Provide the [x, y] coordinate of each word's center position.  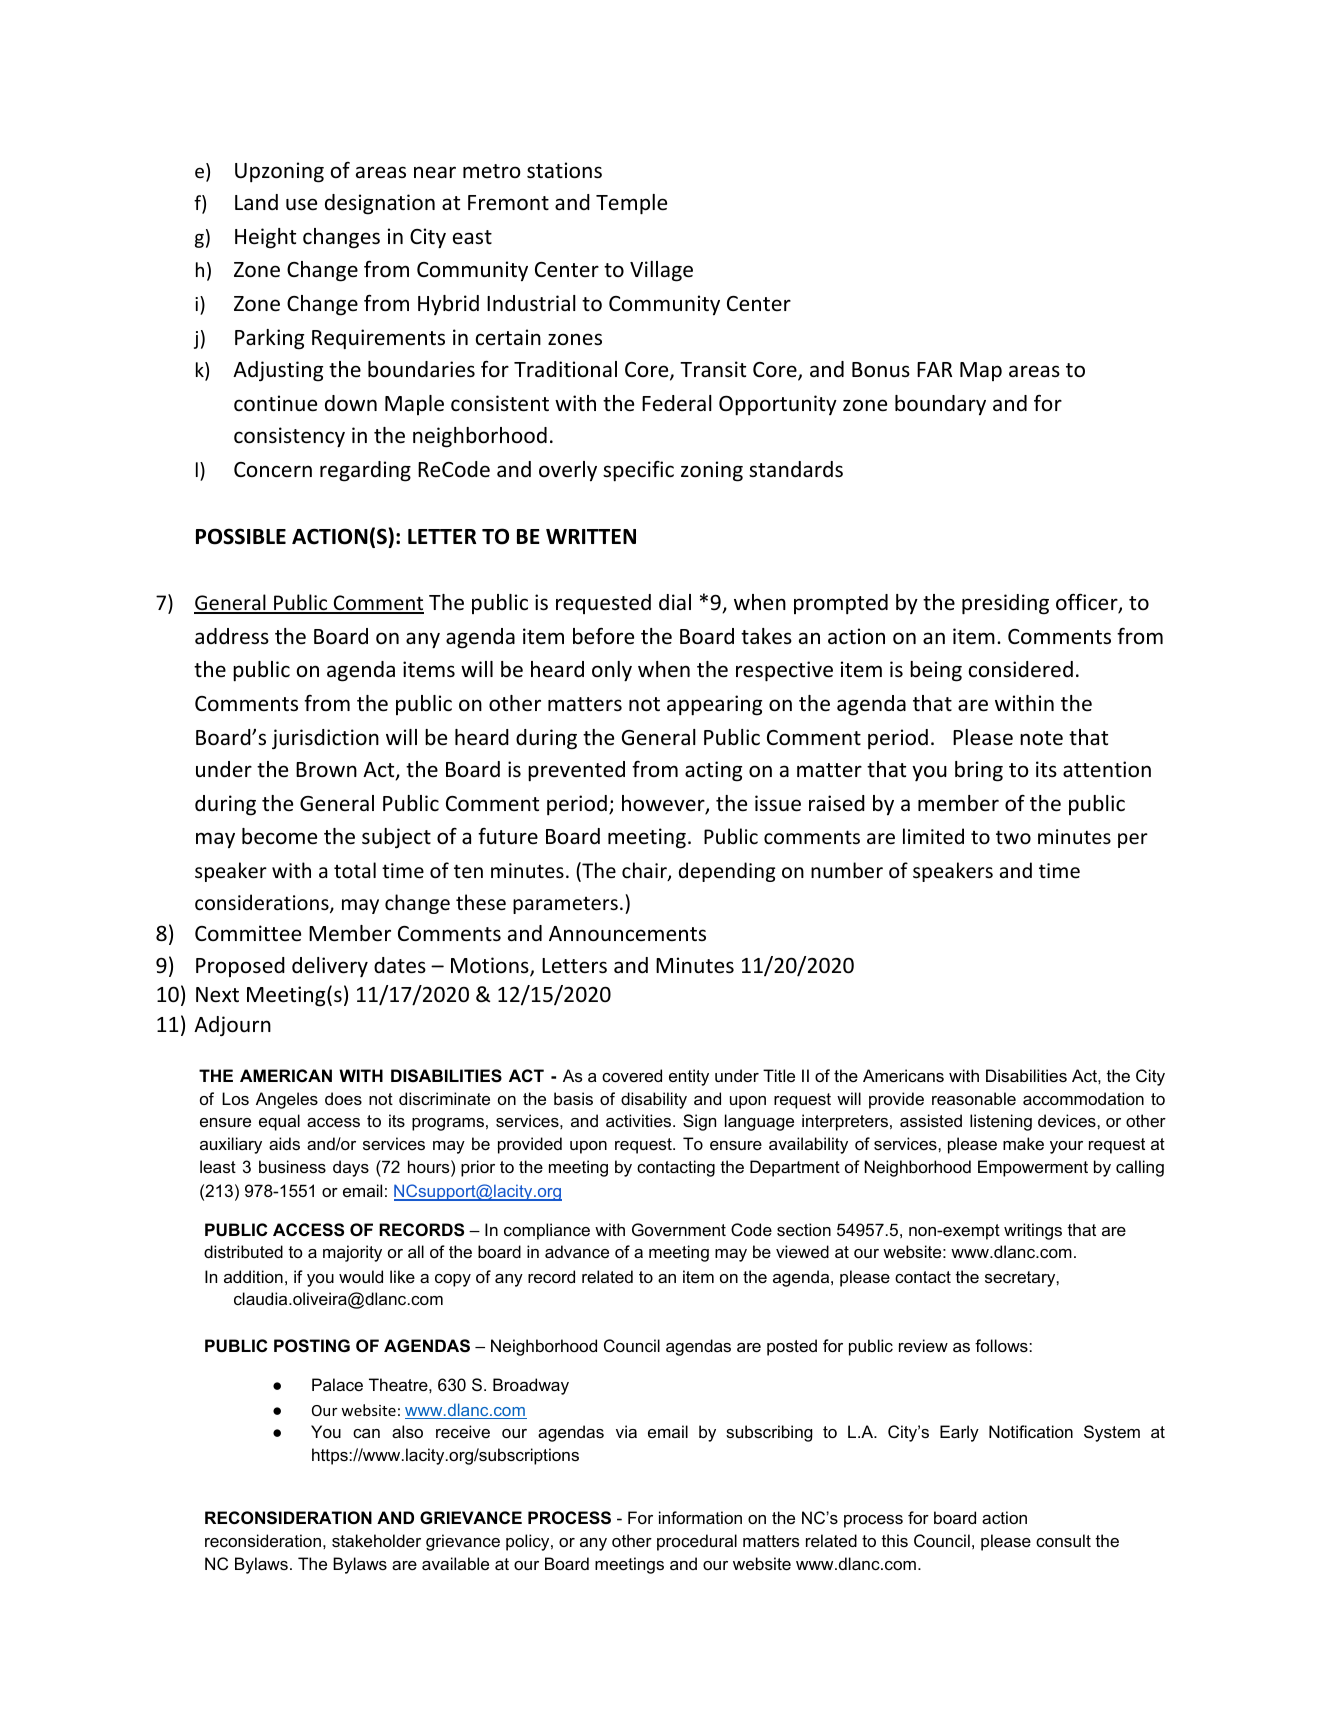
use [301, 204]
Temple [631, 204]
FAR [934, 369]
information [700, 1517]
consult [1063, 1540]
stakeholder [376, 1540]
